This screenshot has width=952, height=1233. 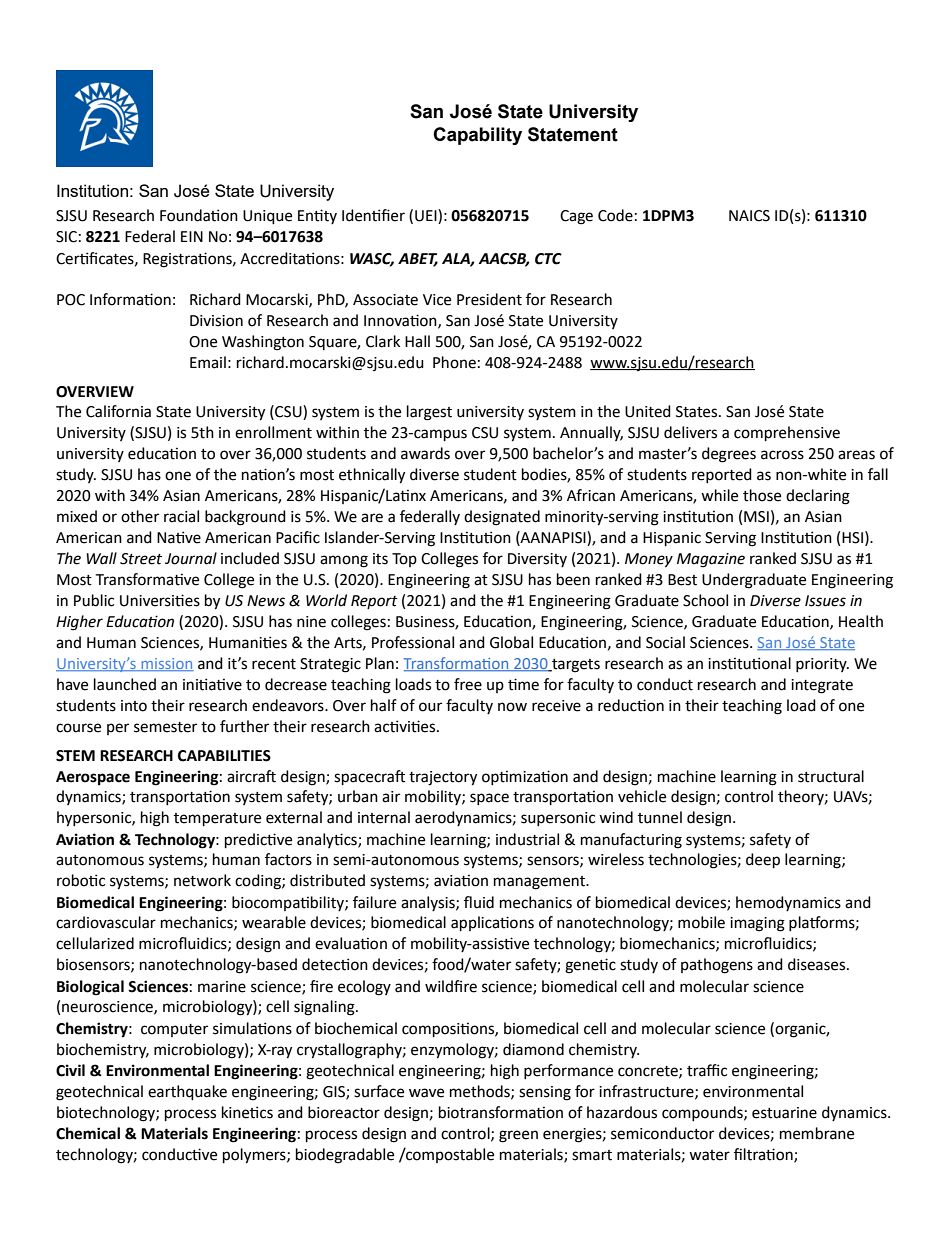 What do you see at coordinates (192, 236) in the screenshot?
I see `EIN` at bounding box center [192, 236].
